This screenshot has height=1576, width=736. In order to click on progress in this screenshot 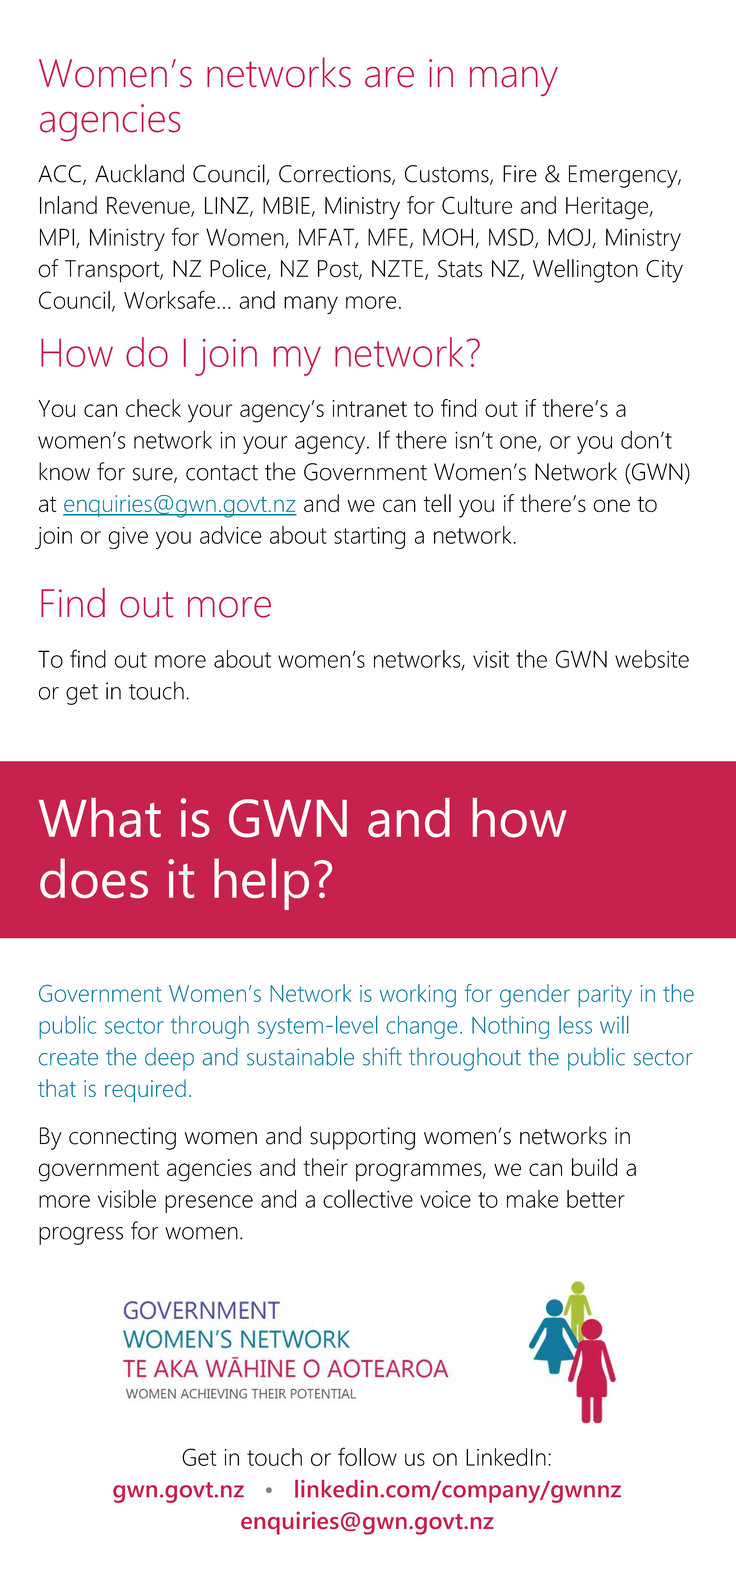, I will do `click(81, 1236)`.
